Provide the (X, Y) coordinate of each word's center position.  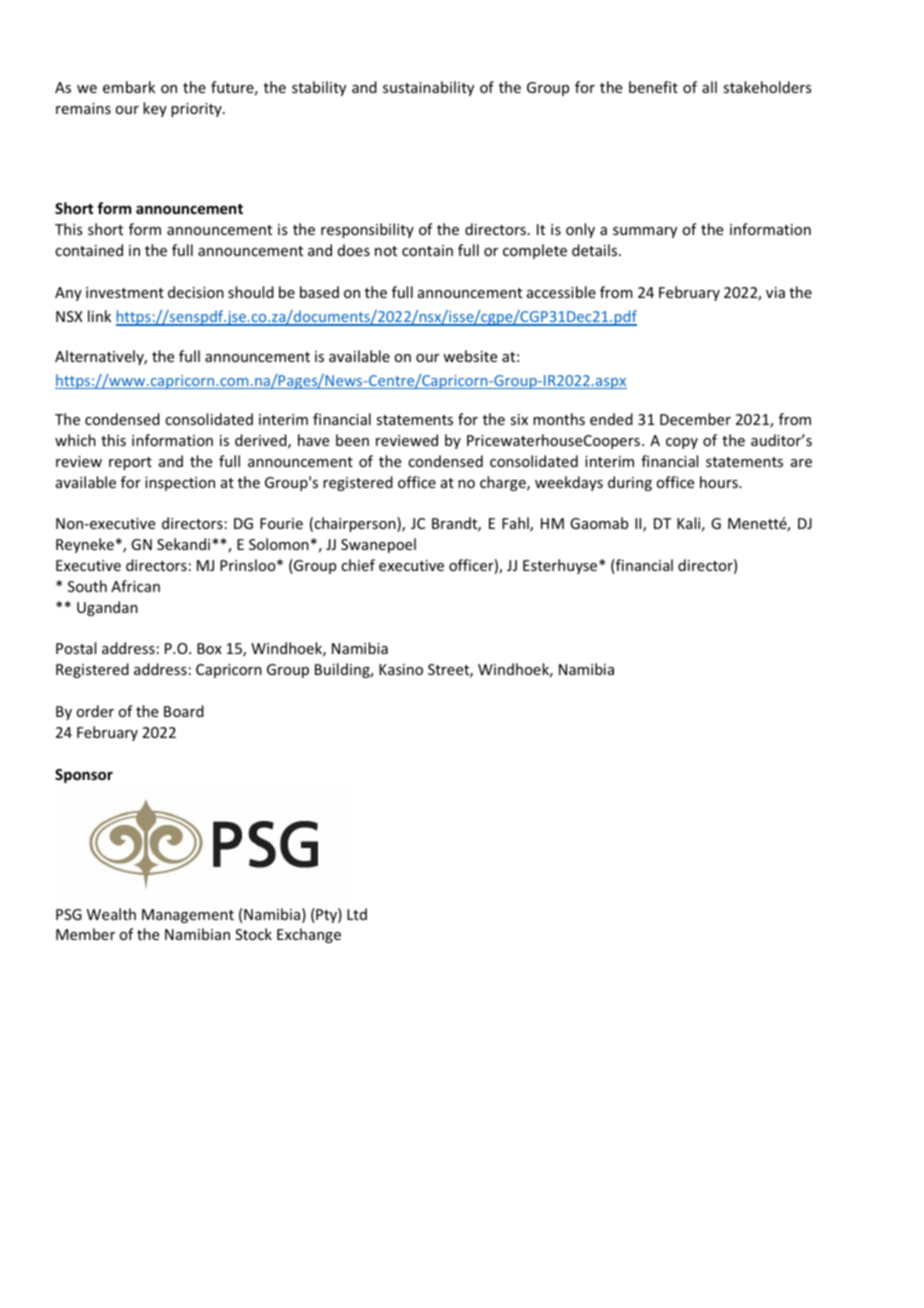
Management (188, 916)
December (695, 419)
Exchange (309, 935)
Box (209, 648)
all (709, 87)
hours (720, 482)
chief (358, 565)
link (99, 316)
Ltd (357, 914)
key (155, 109)
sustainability (428, 88)
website (470, 356)
